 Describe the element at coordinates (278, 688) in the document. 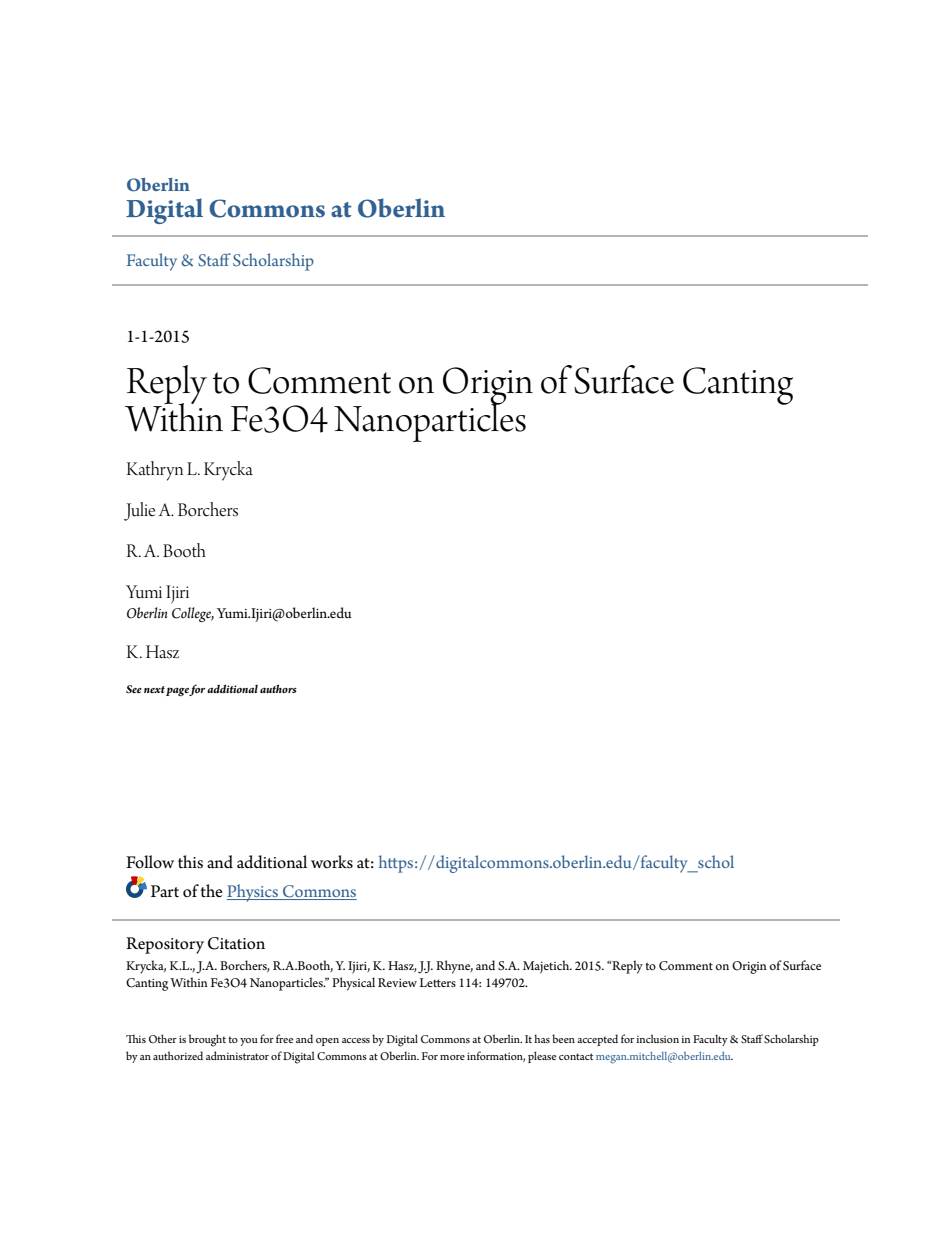

I see `authors` at that location.
